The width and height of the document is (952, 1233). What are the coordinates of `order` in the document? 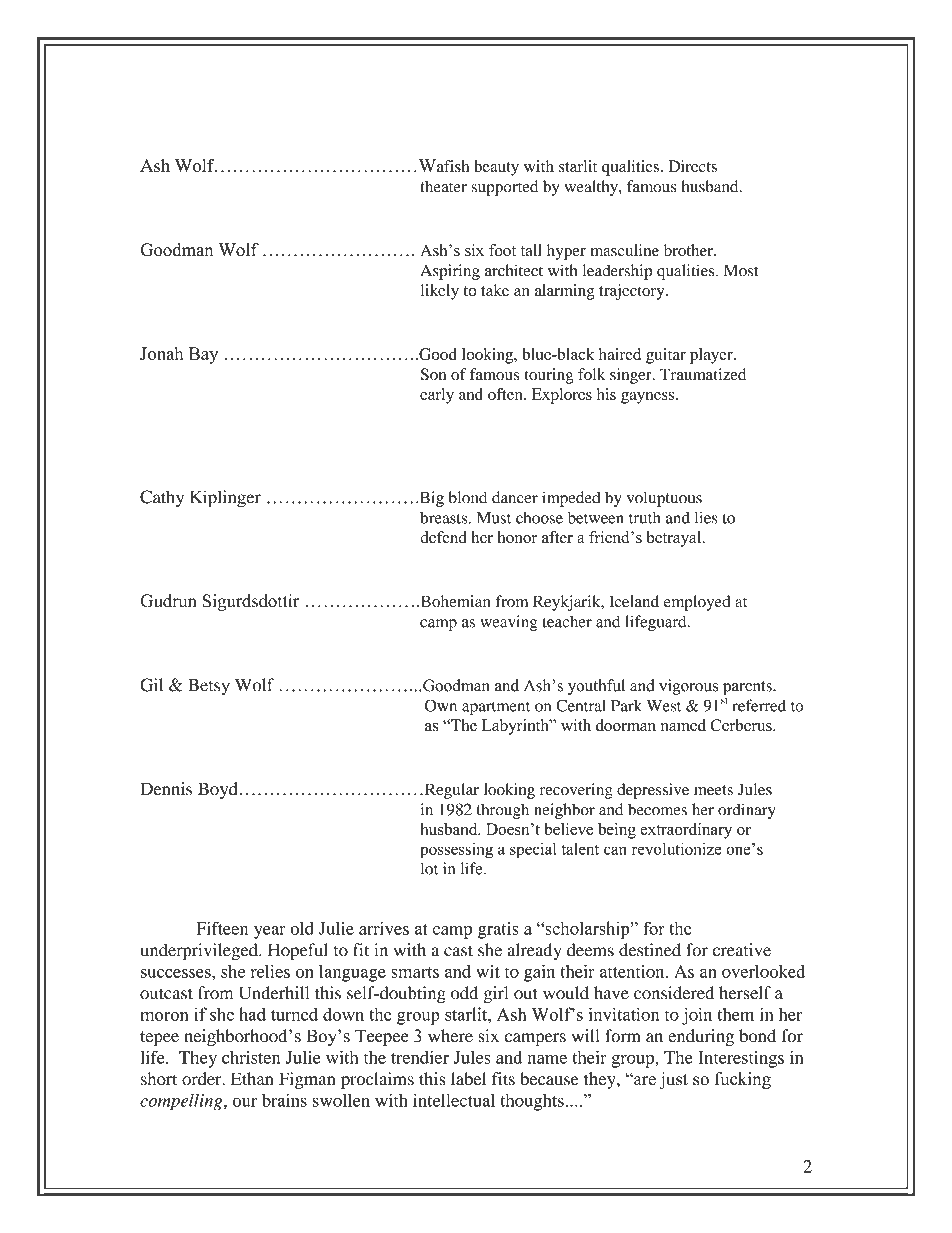 It's located at (203, 1079).
